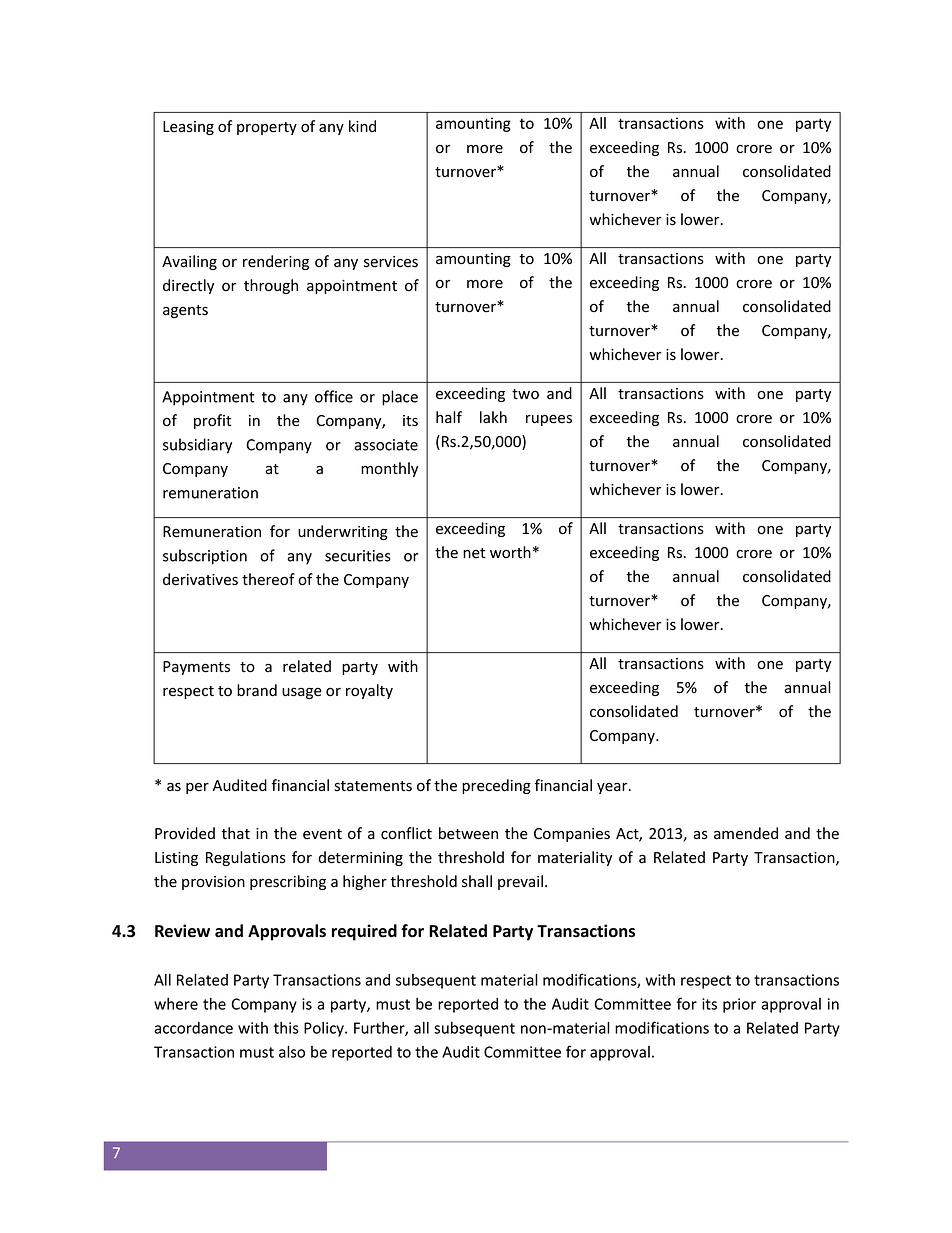  What do you see at coordinates (286, 1028) in the screenshot?
I see `this` at bounding box center [286, 1028].
